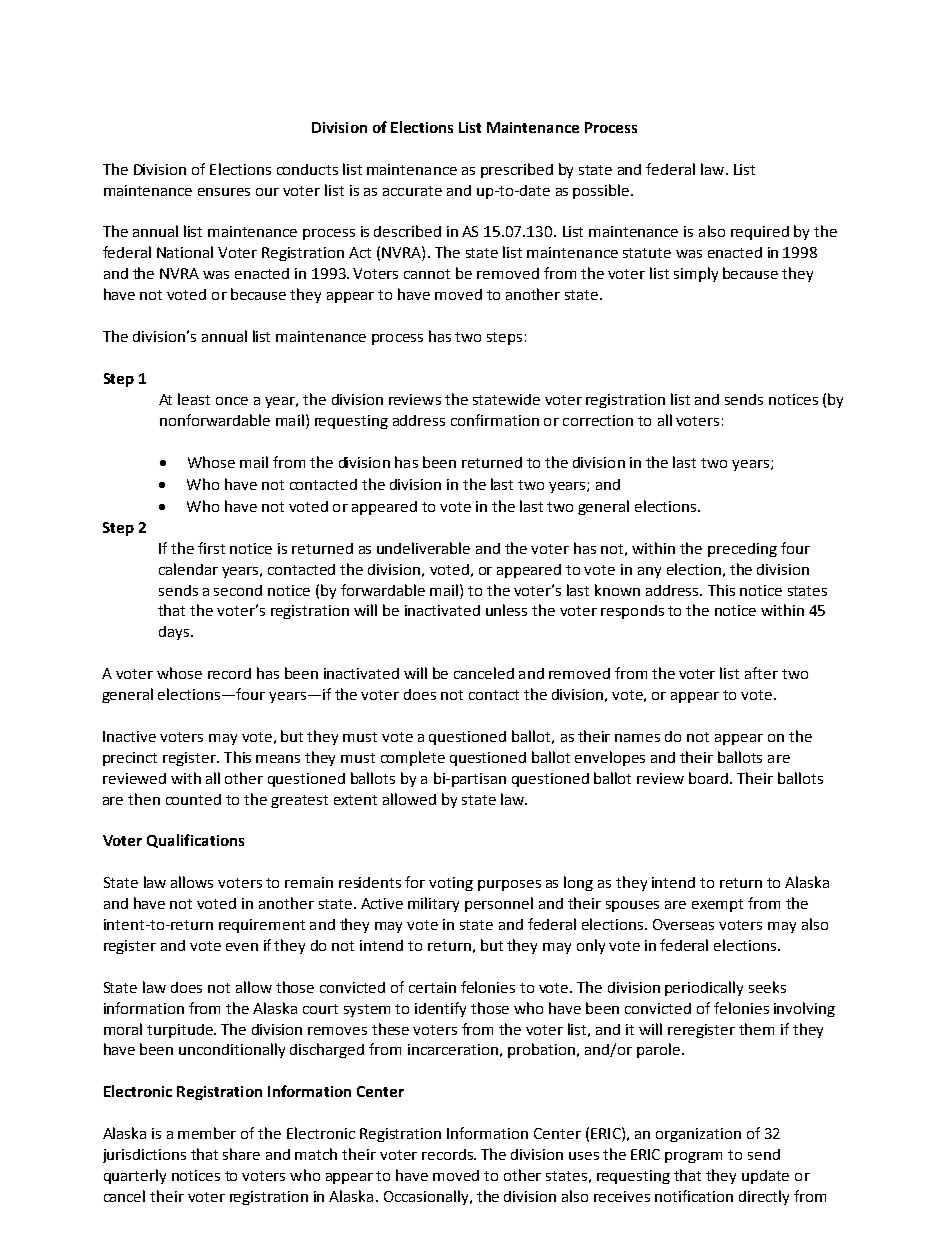 This screenshot has height=1233, width=952. Describe the element at coordinates (742, 550) in the screenshot. I see `preceding` at that location.
